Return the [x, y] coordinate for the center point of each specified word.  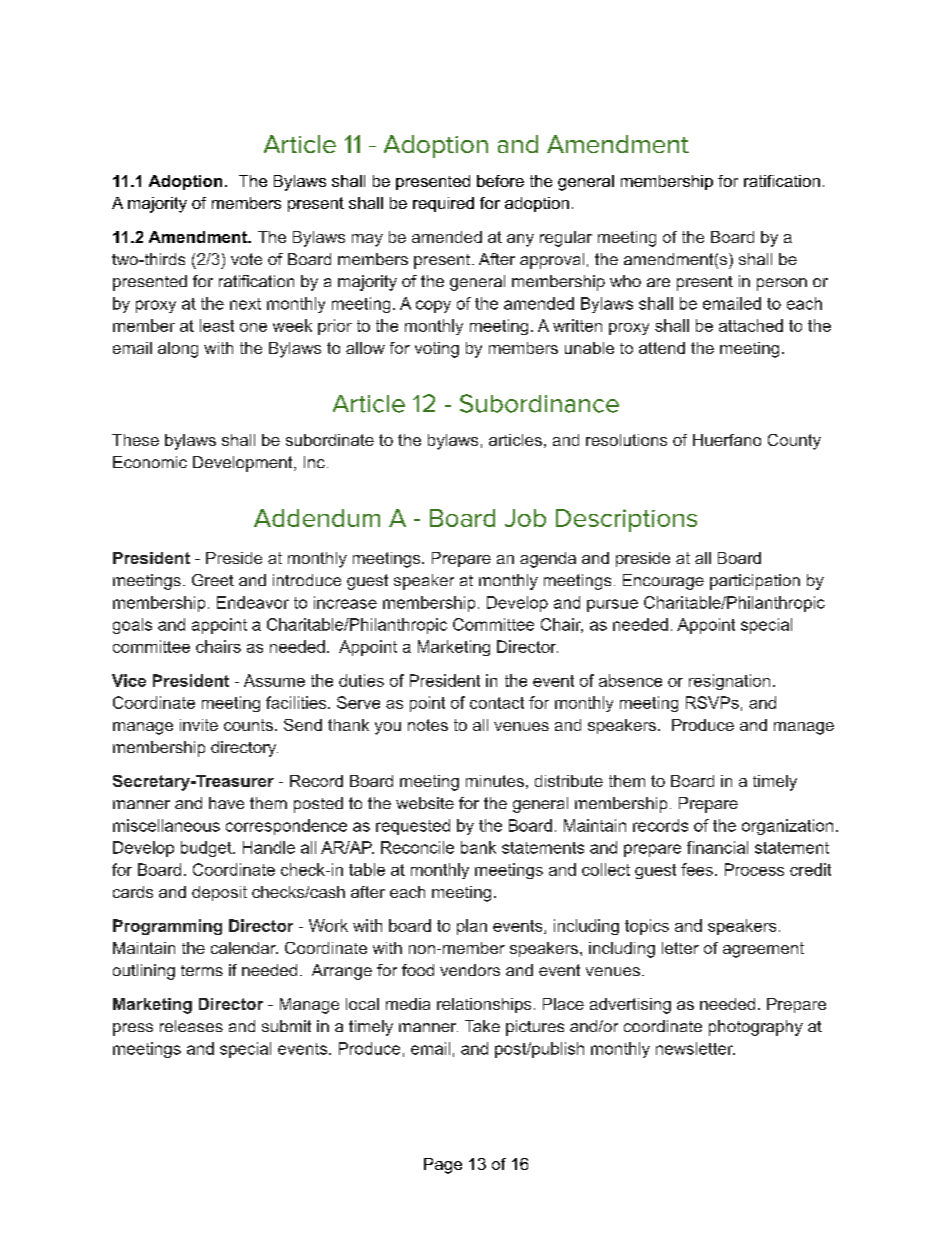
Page [443, 1166]
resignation [729, 682]
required [443, 204]
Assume [274, 680]
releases [191, 1026]
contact [497, 703]
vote [246, 259]
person [782, 284]
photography [756, 1028]
